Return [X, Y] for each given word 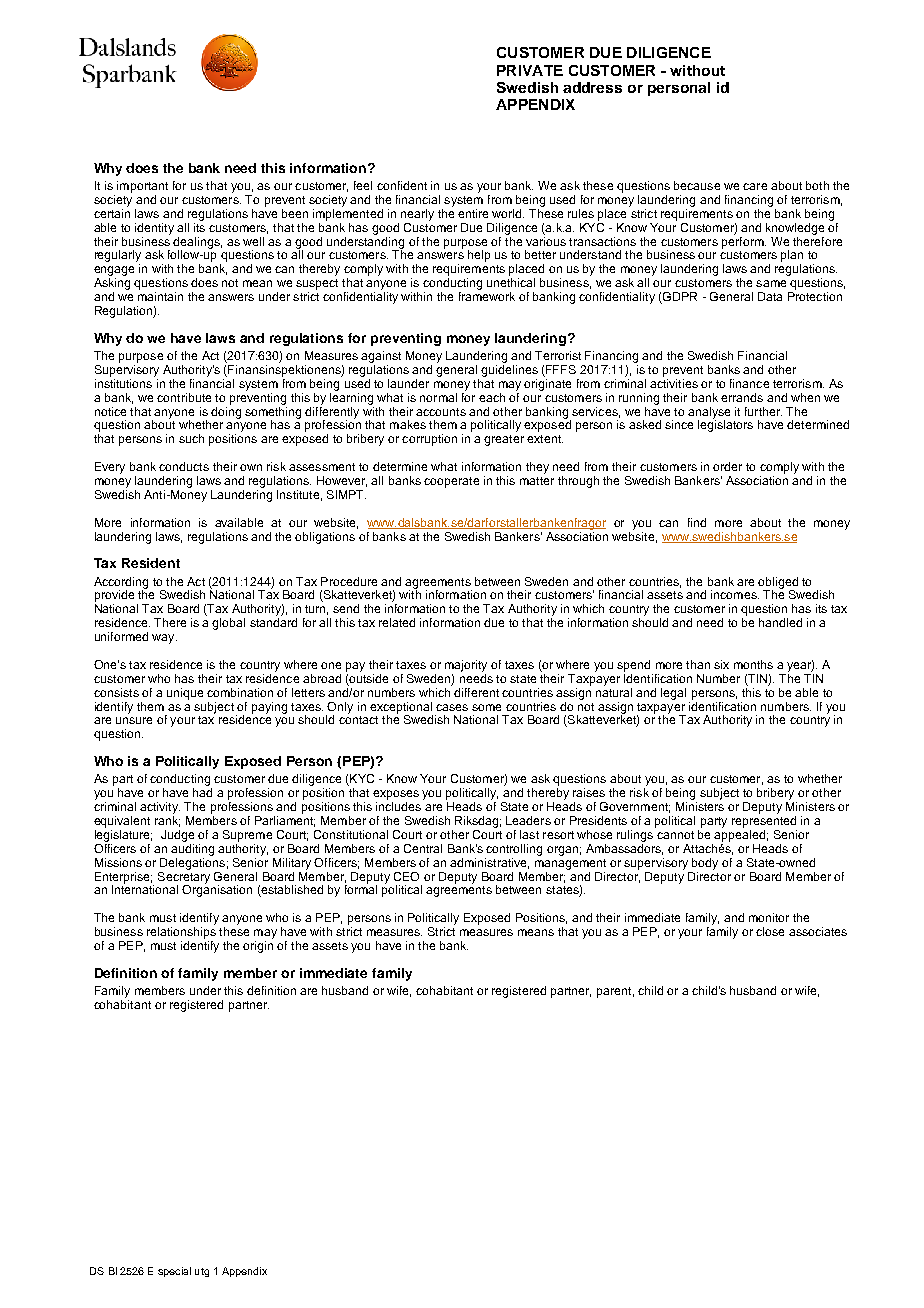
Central [423, 848]
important [142, 187]
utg [202, 1272]
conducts [184, 466]
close [770, 931]
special [174, 1272]
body [705, 864]
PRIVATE [530, 70]
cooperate [451, 482]
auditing [192, 848]
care [755, 186]
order [727, 466]
